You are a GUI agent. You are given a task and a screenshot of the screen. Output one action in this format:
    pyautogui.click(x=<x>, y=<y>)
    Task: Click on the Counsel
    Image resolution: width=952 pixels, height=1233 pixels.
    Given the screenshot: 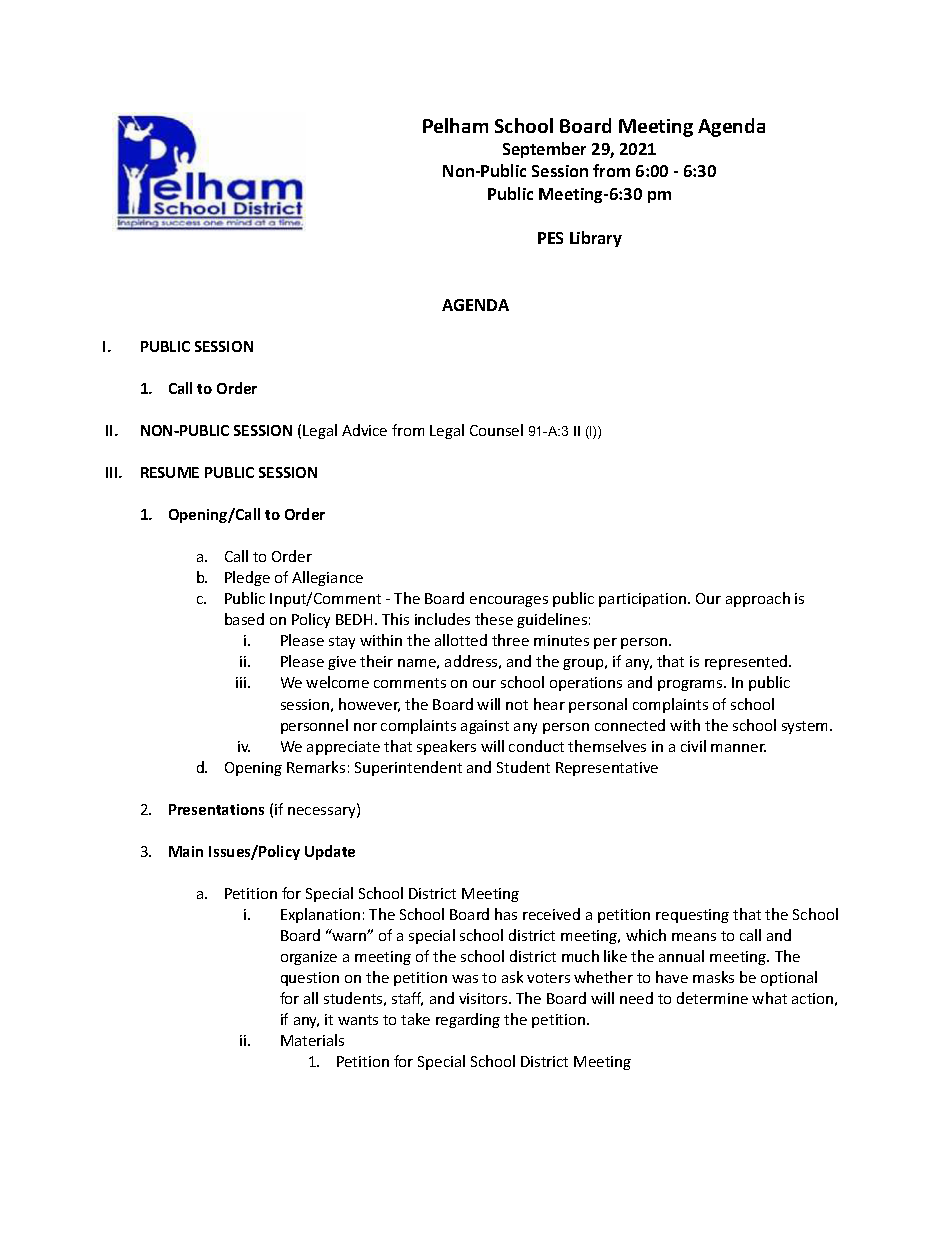 What is the action you would take?
    pyautogui.click(x=496, y=430)
